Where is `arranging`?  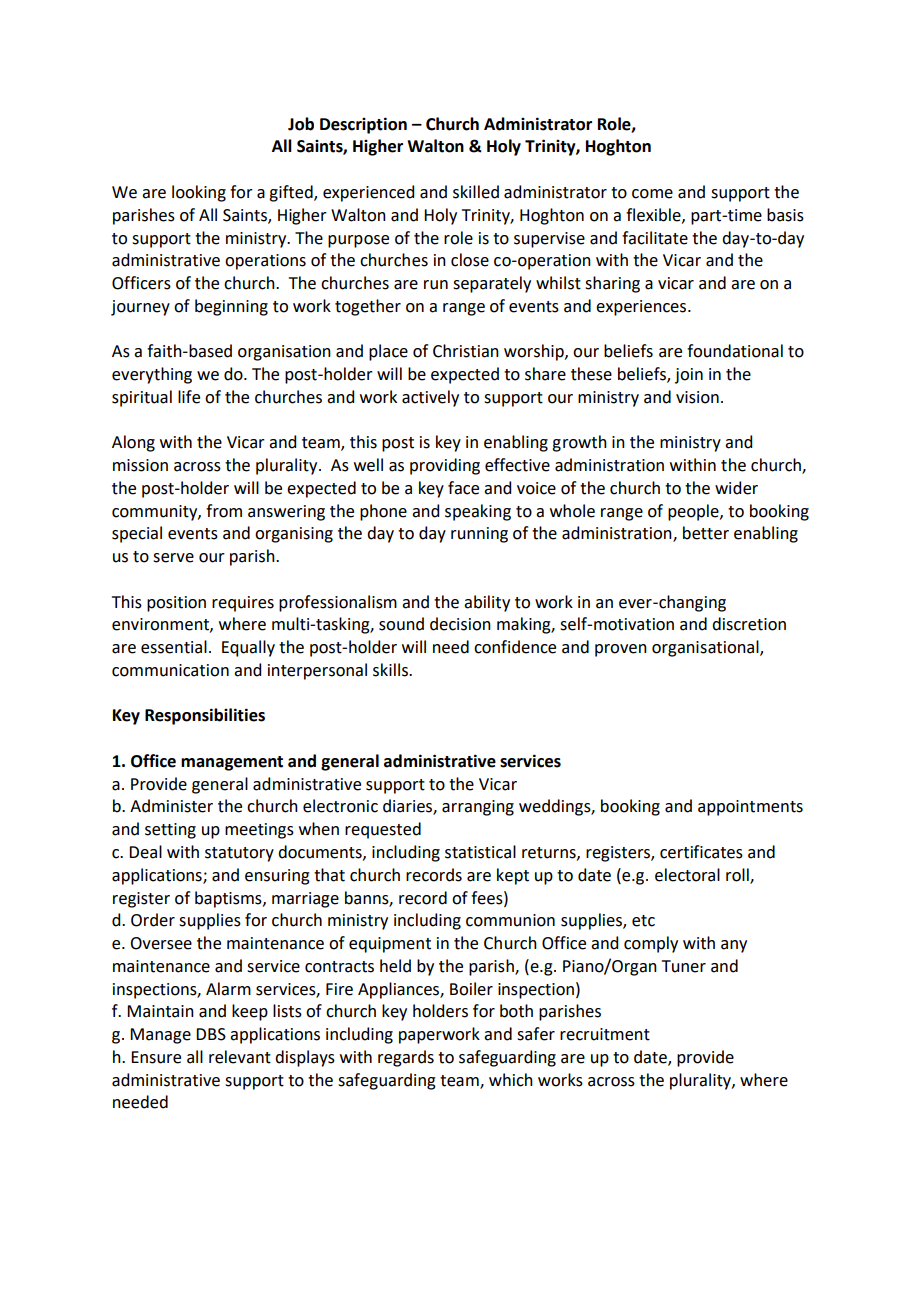 arranging is located at coordinates (478, 808).
